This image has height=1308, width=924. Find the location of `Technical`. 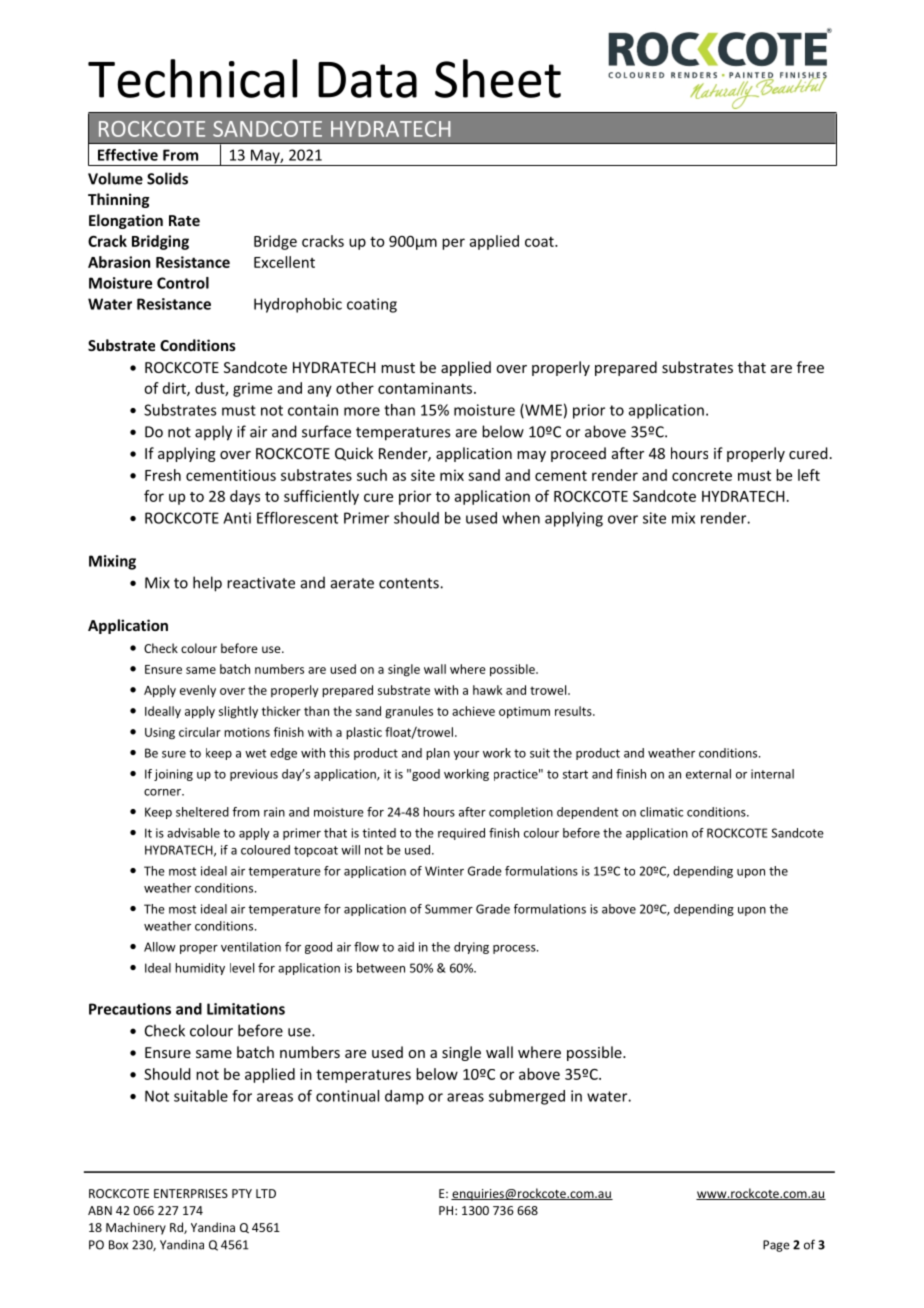

Technical is located at coordinates (192, 78).
